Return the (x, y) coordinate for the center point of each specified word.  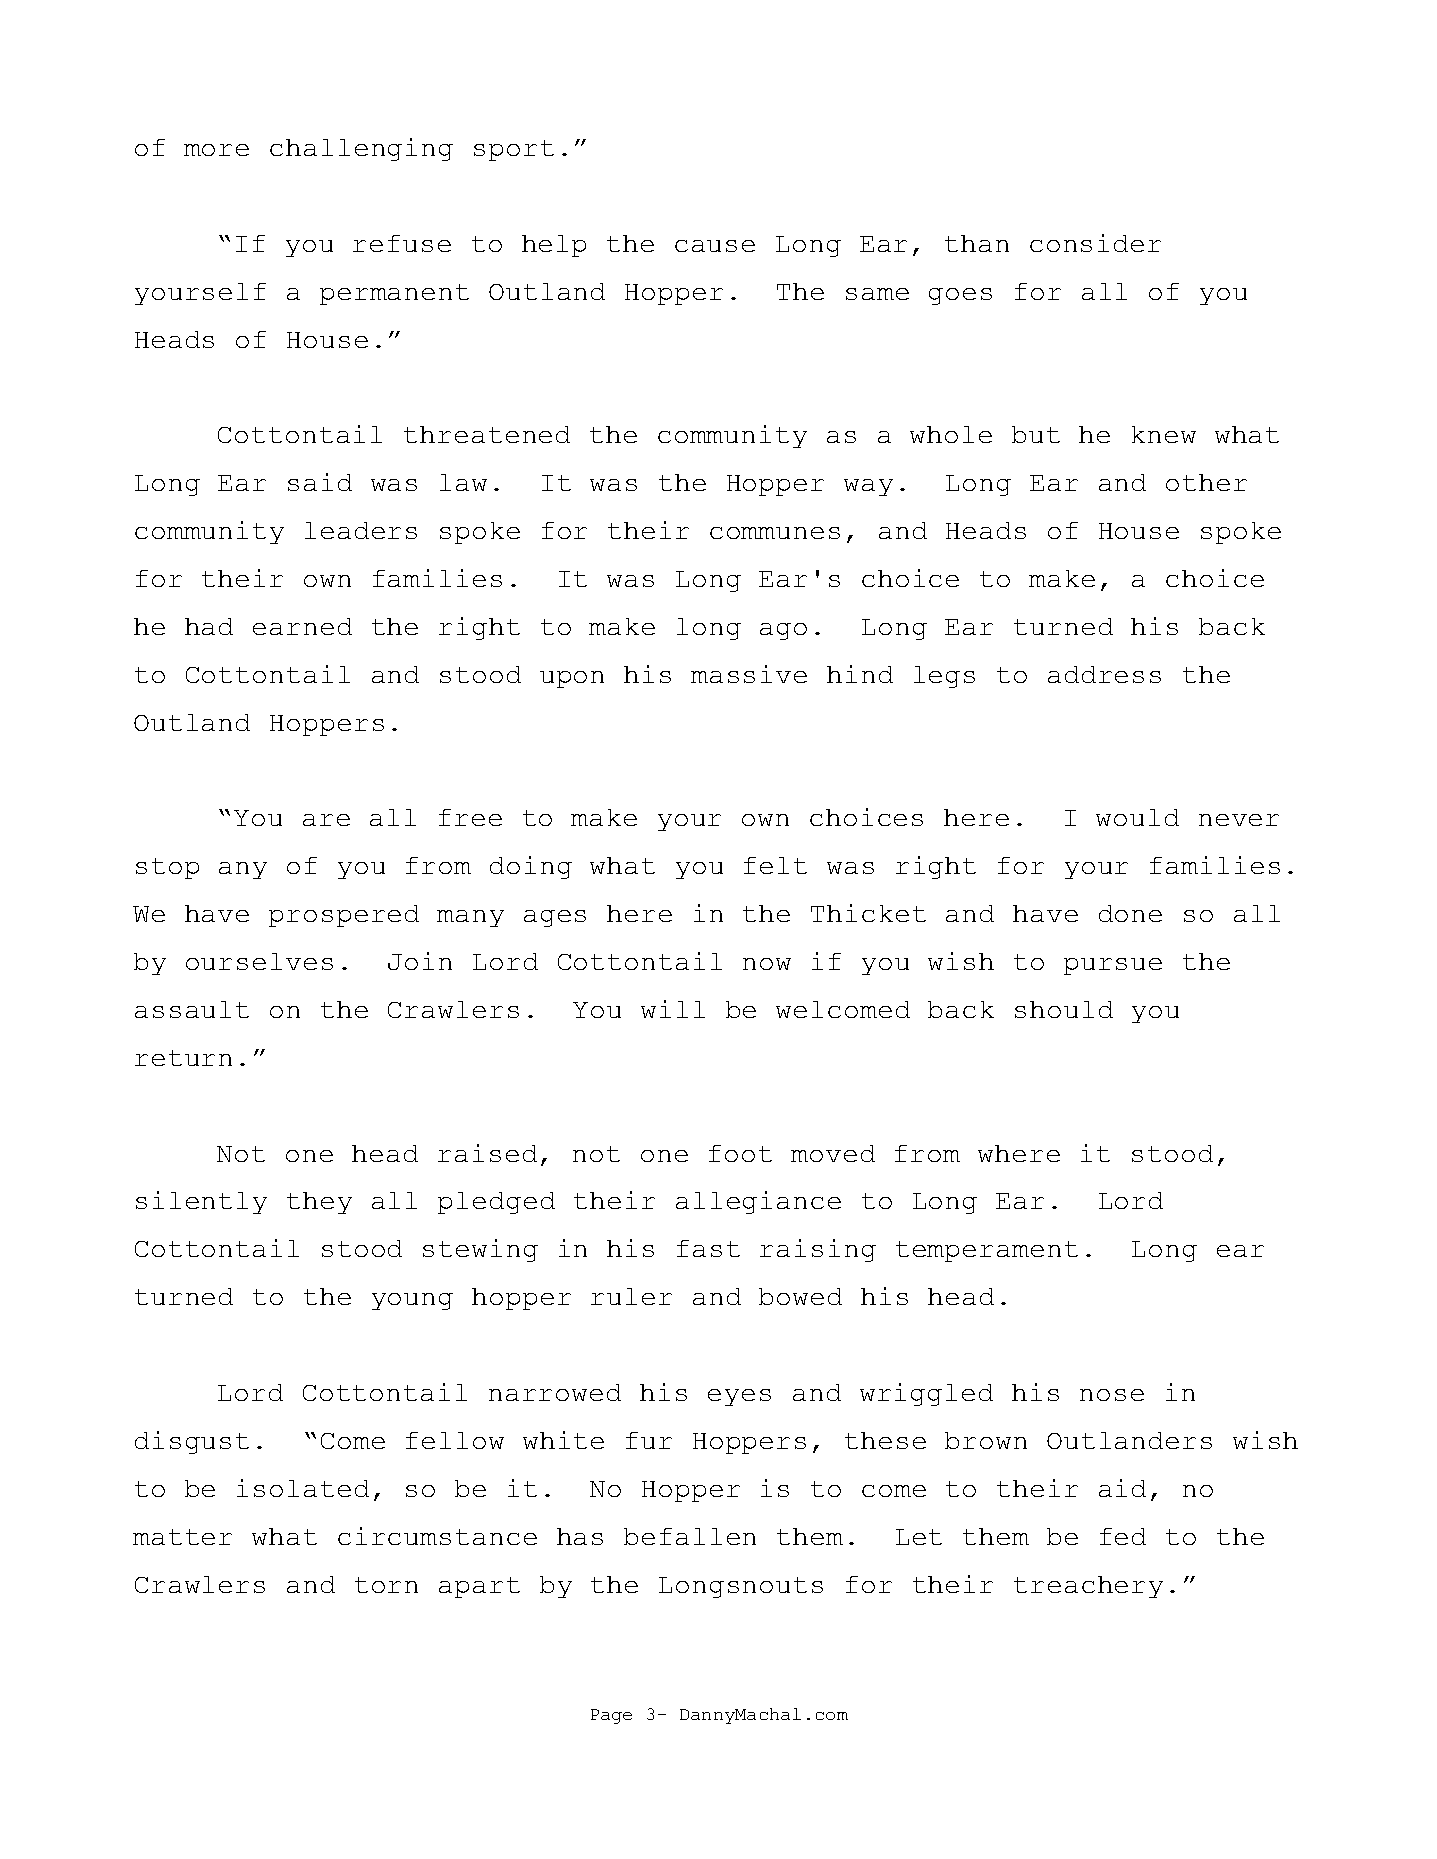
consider (1095, 243)
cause (715, 246)
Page (611, 1716)
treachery (1088, 1587)
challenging (361, 149)
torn (386, 1585)
